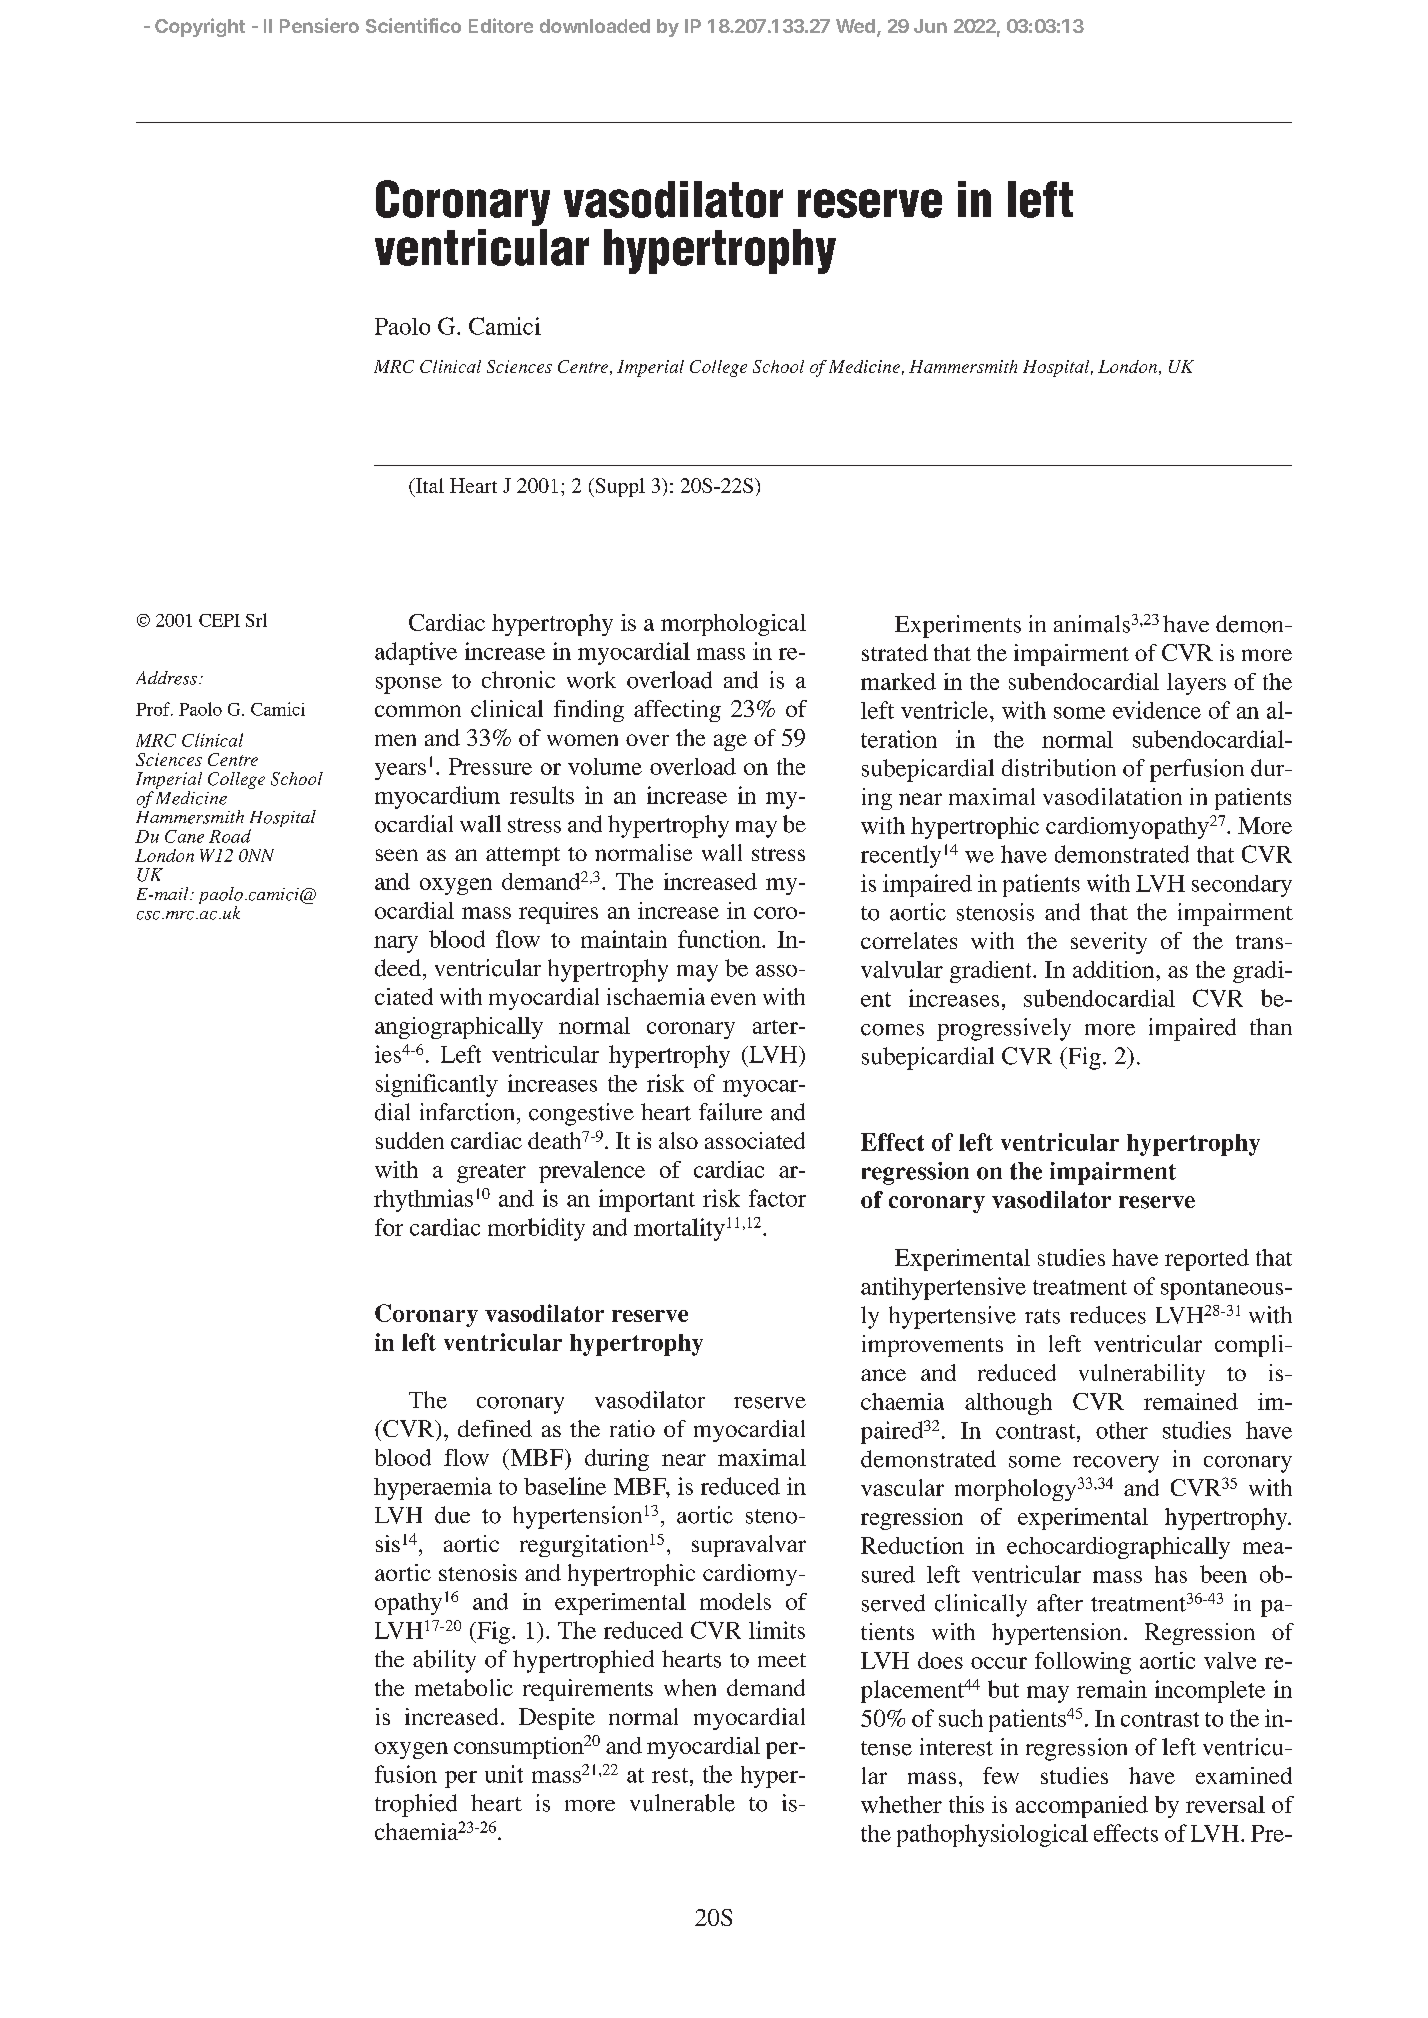 Image resolution: width=1428 pixels, height=2018 pixels. Describe the element at coordinates (619, 487) in the image. I see `Suppl` at that location.
